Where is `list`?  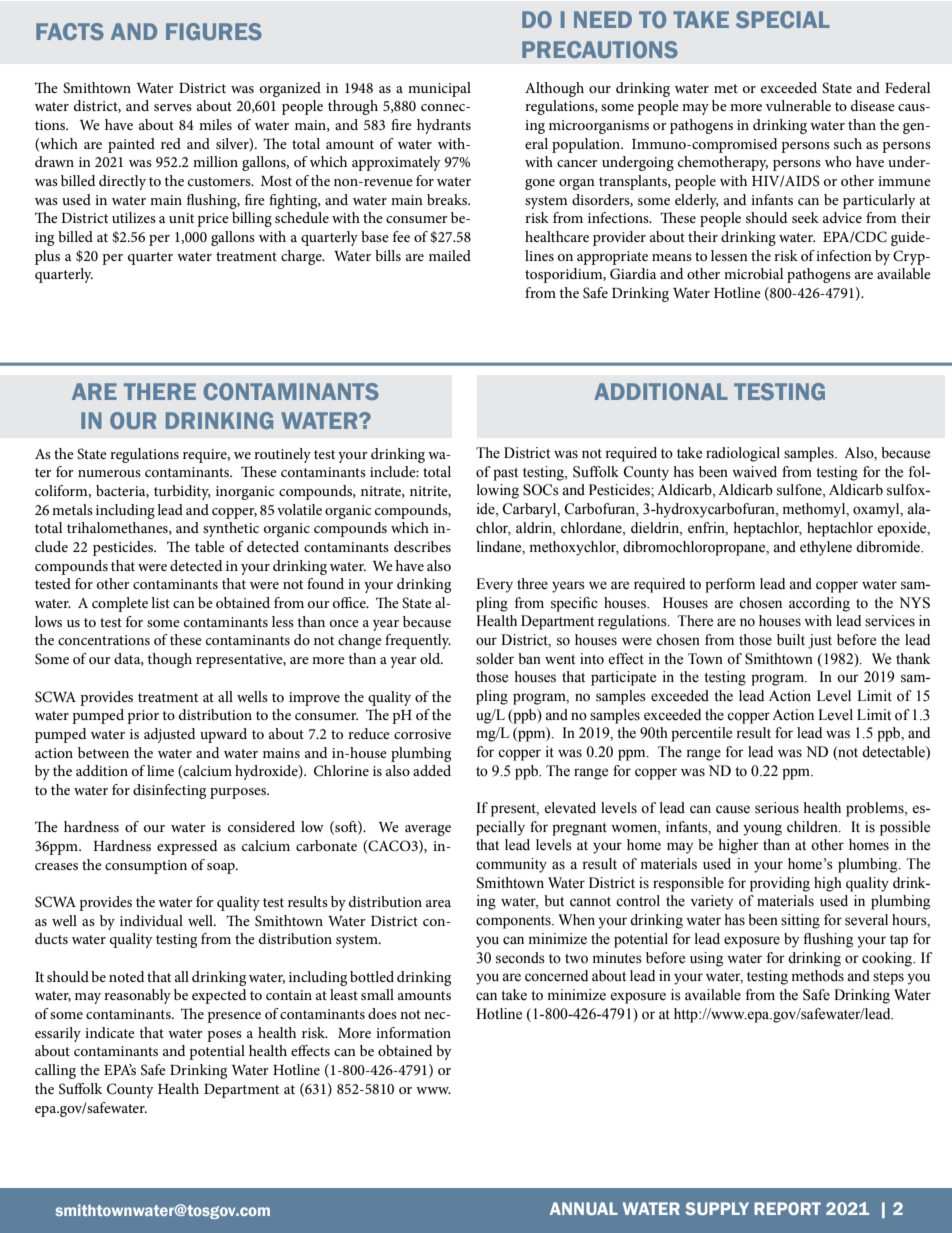 list is located at coordinates (160, 602).
